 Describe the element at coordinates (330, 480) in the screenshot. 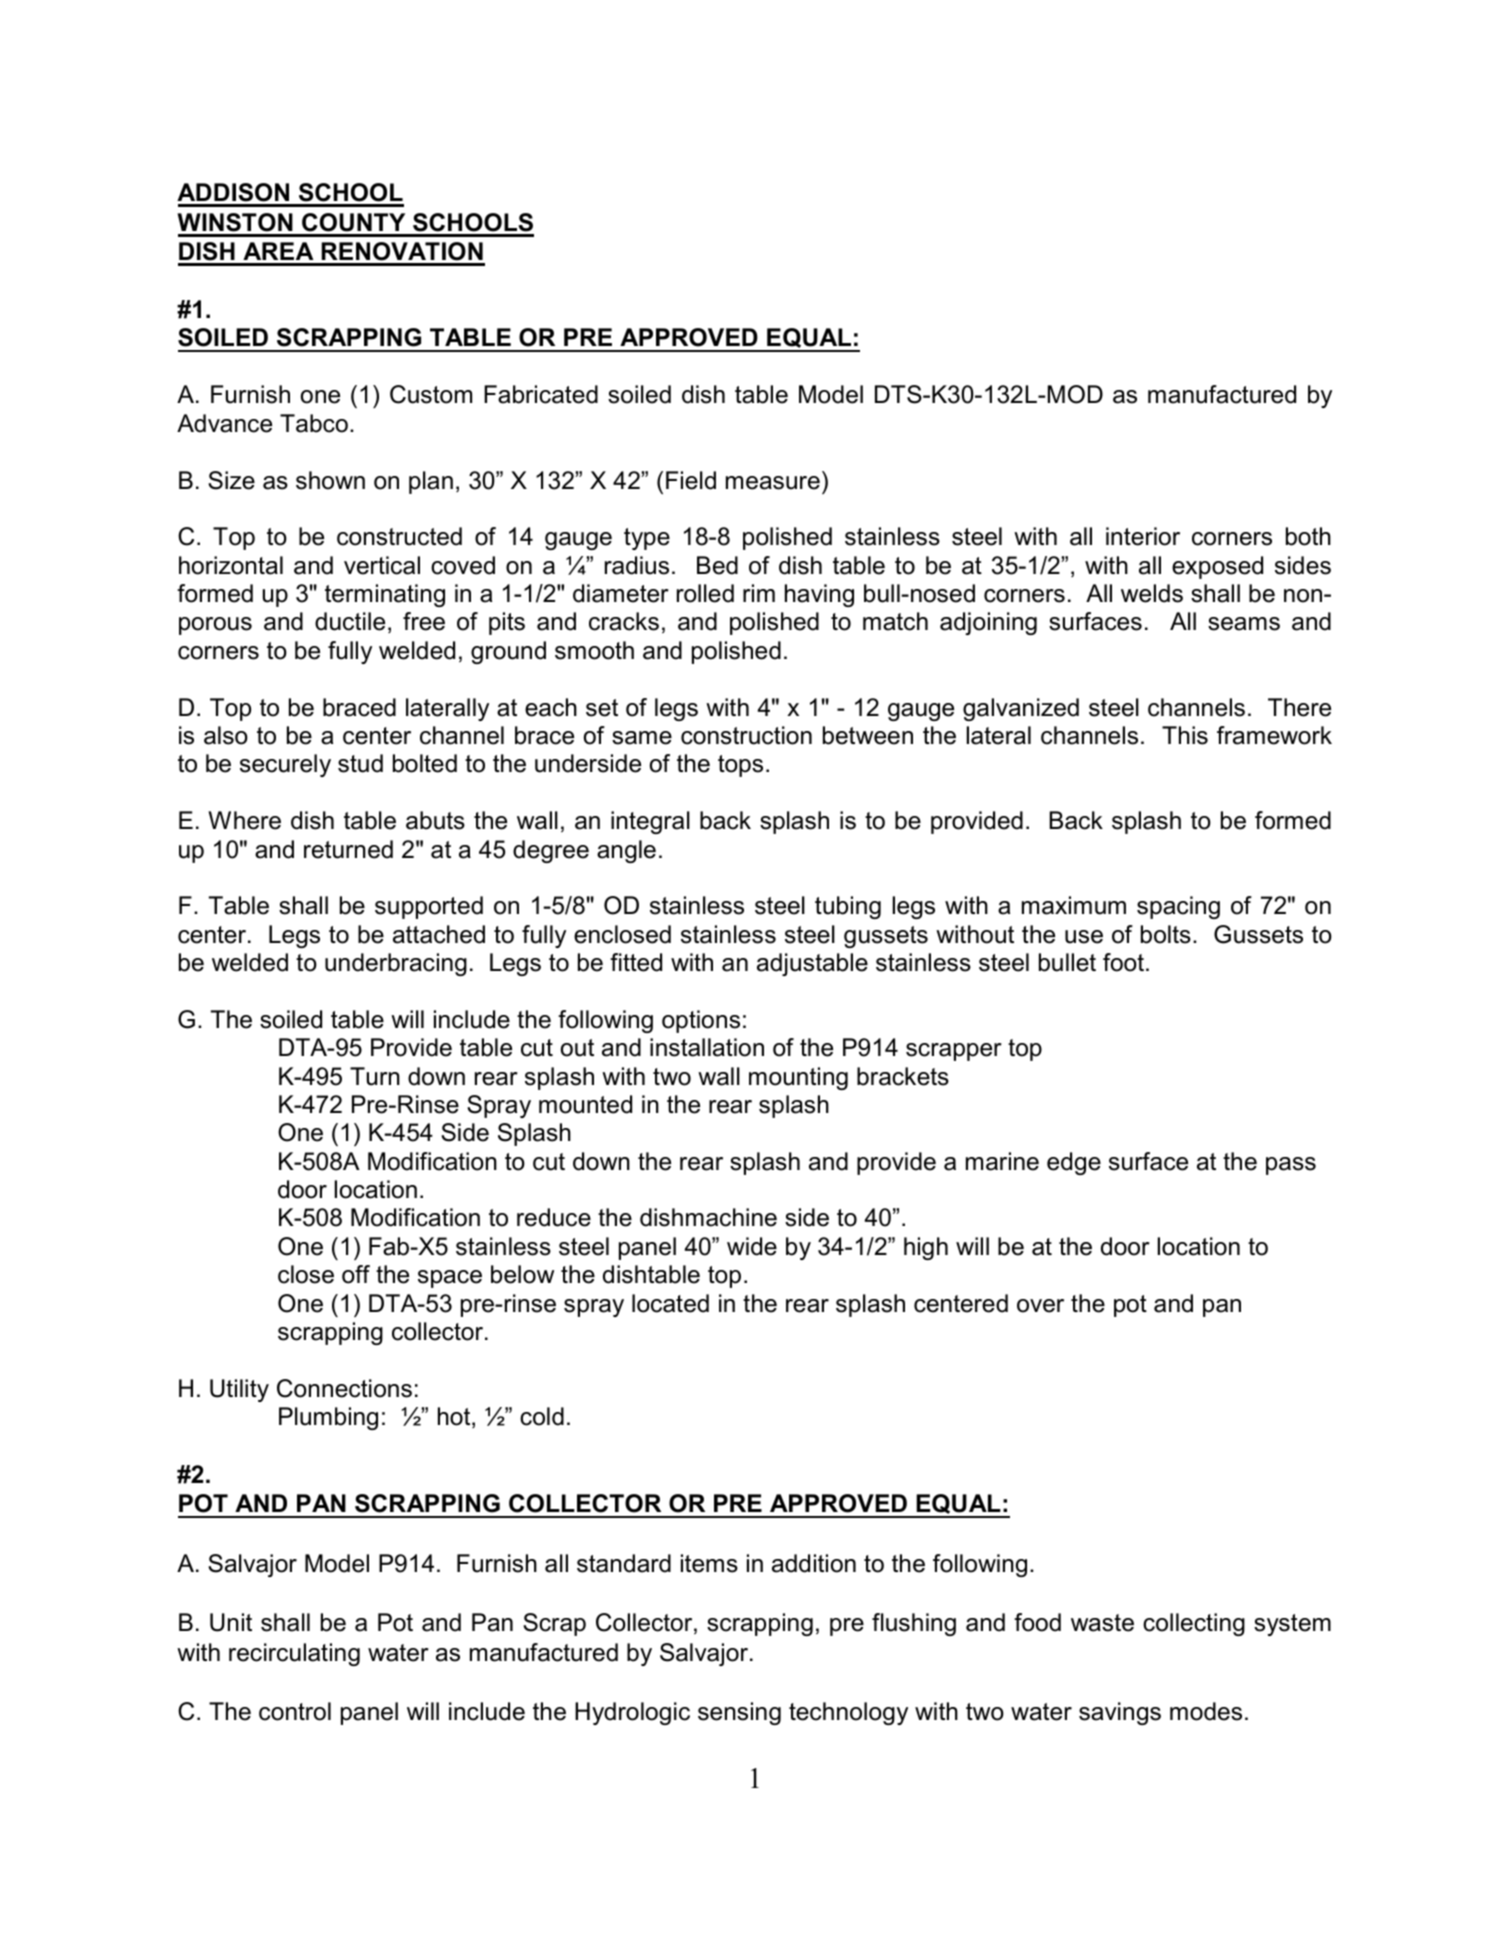

I see `shown` at that location.
